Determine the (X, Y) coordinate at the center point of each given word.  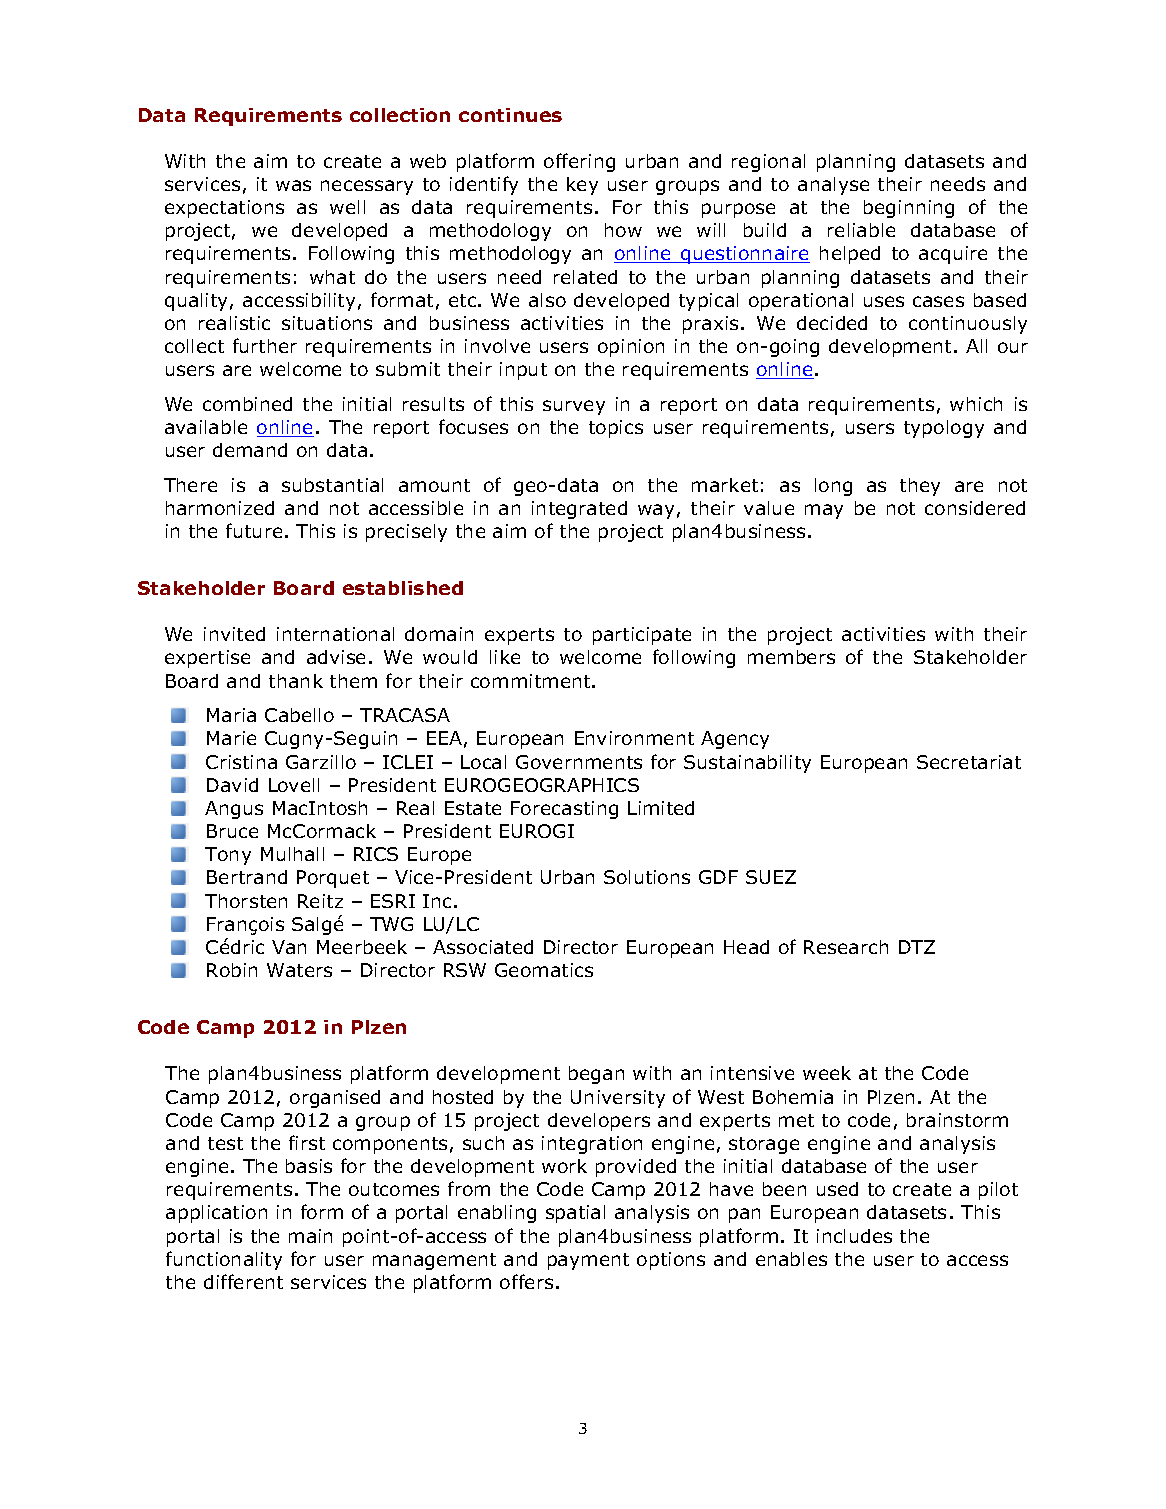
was (293, 185)
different (243, 1281)
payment (588, 1261)
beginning (909, 209)
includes (854, 1236)
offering (579, 162)
